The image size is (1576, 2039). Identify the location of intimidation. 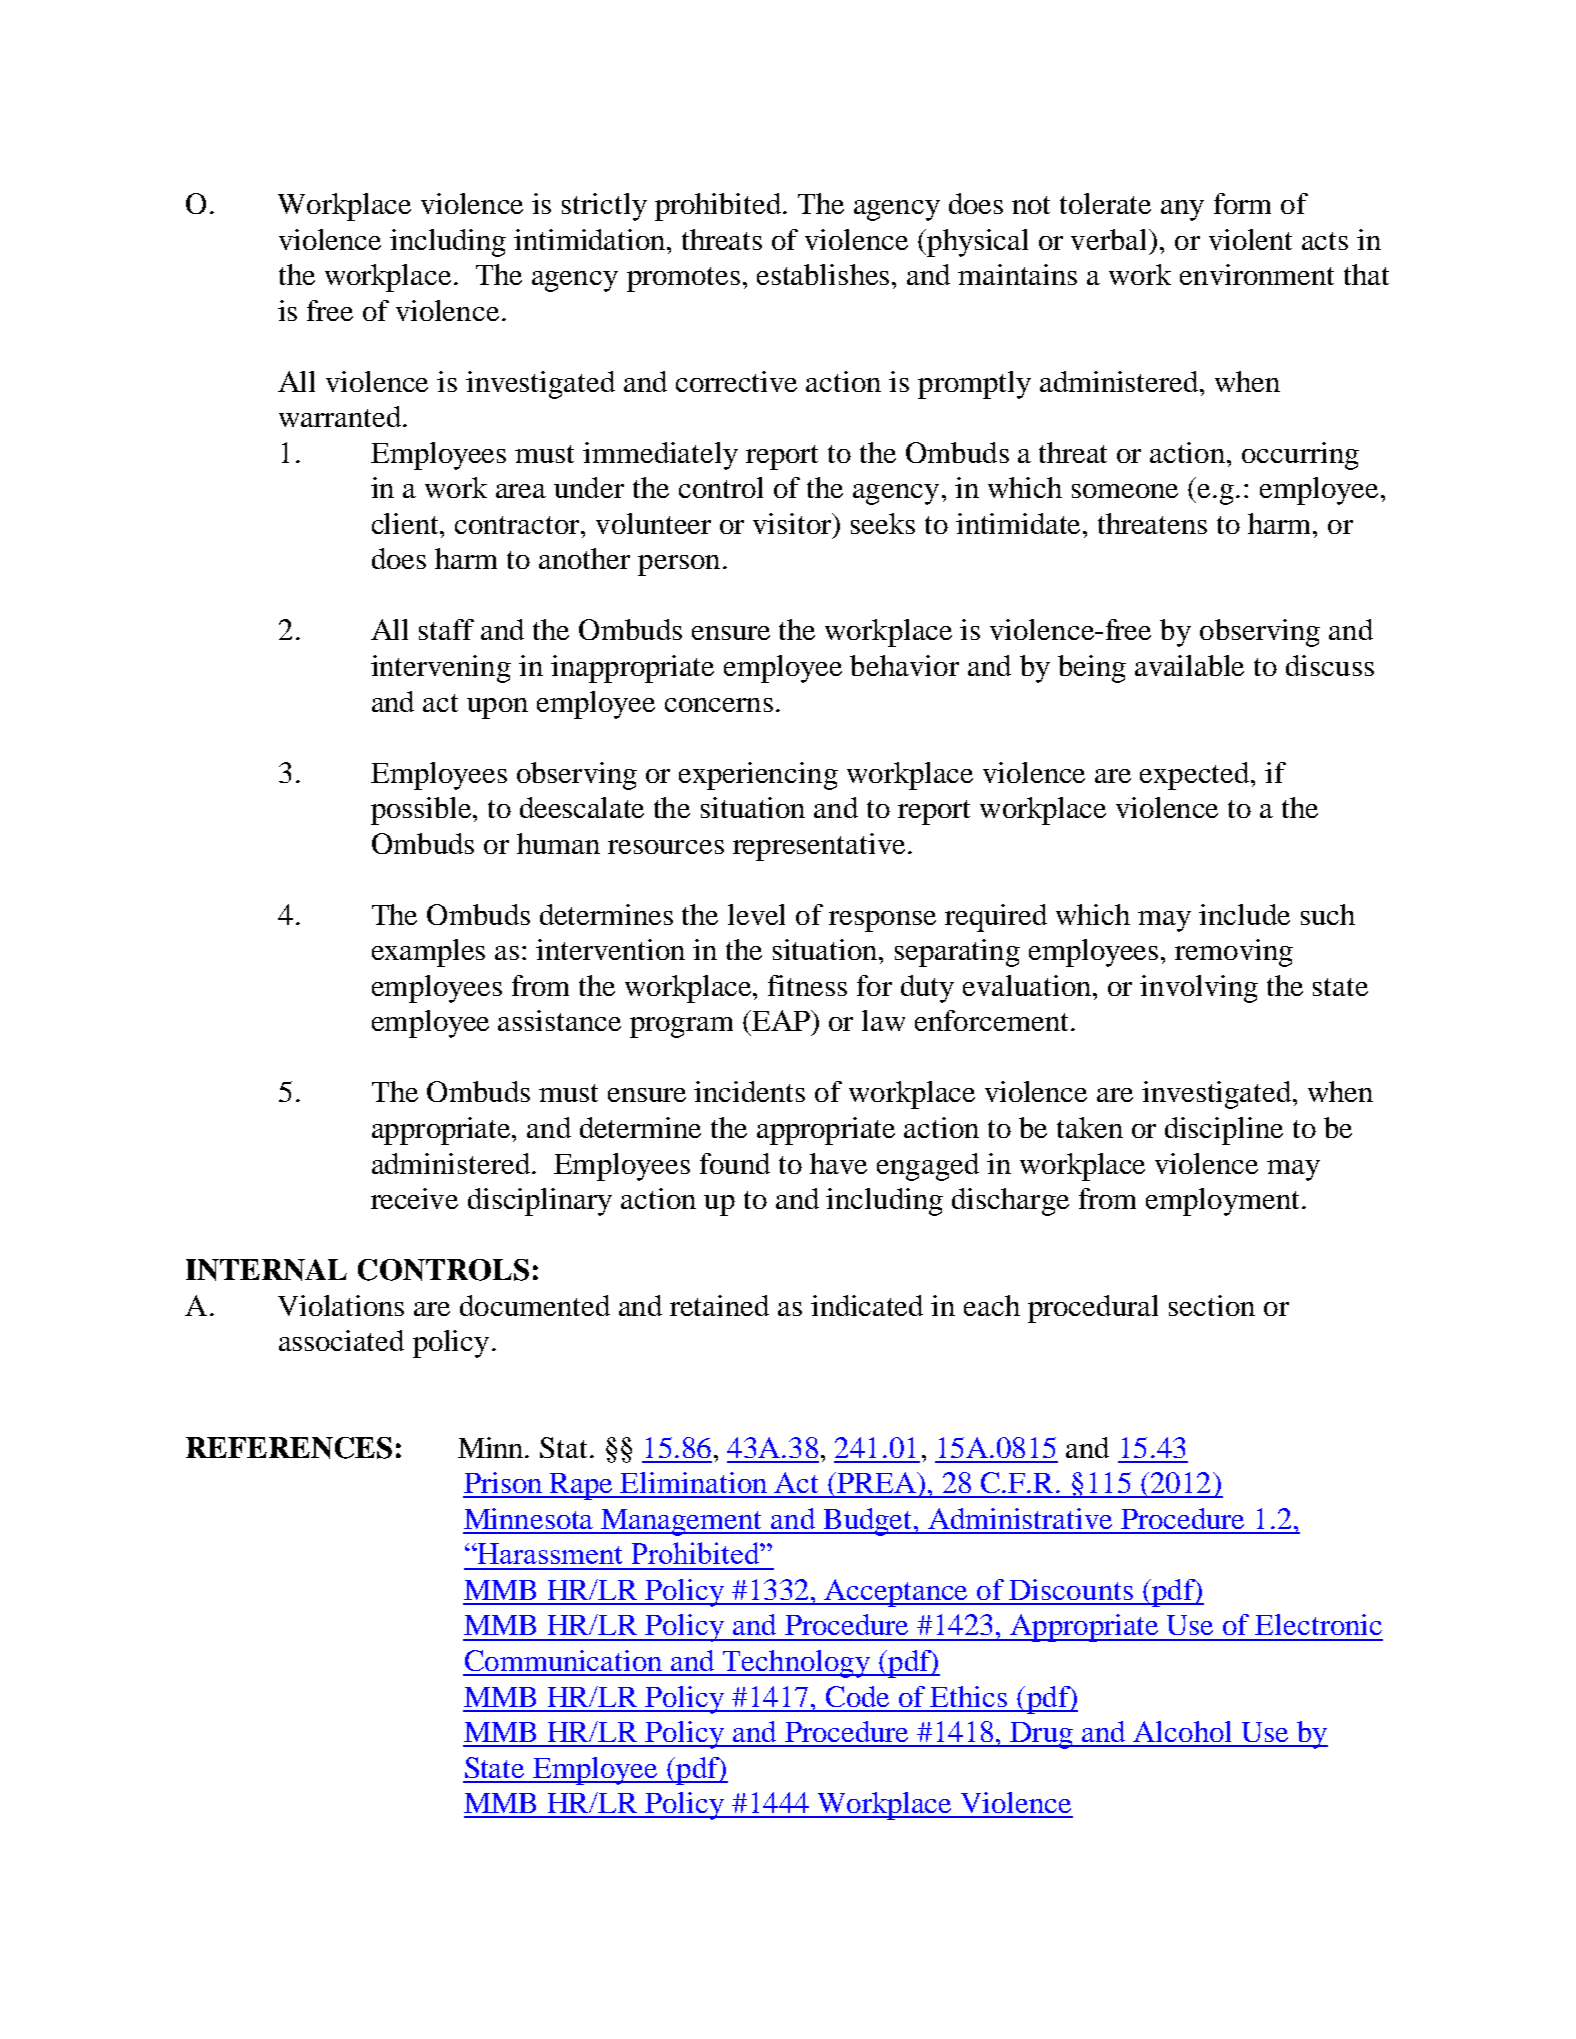
(591, 239).
